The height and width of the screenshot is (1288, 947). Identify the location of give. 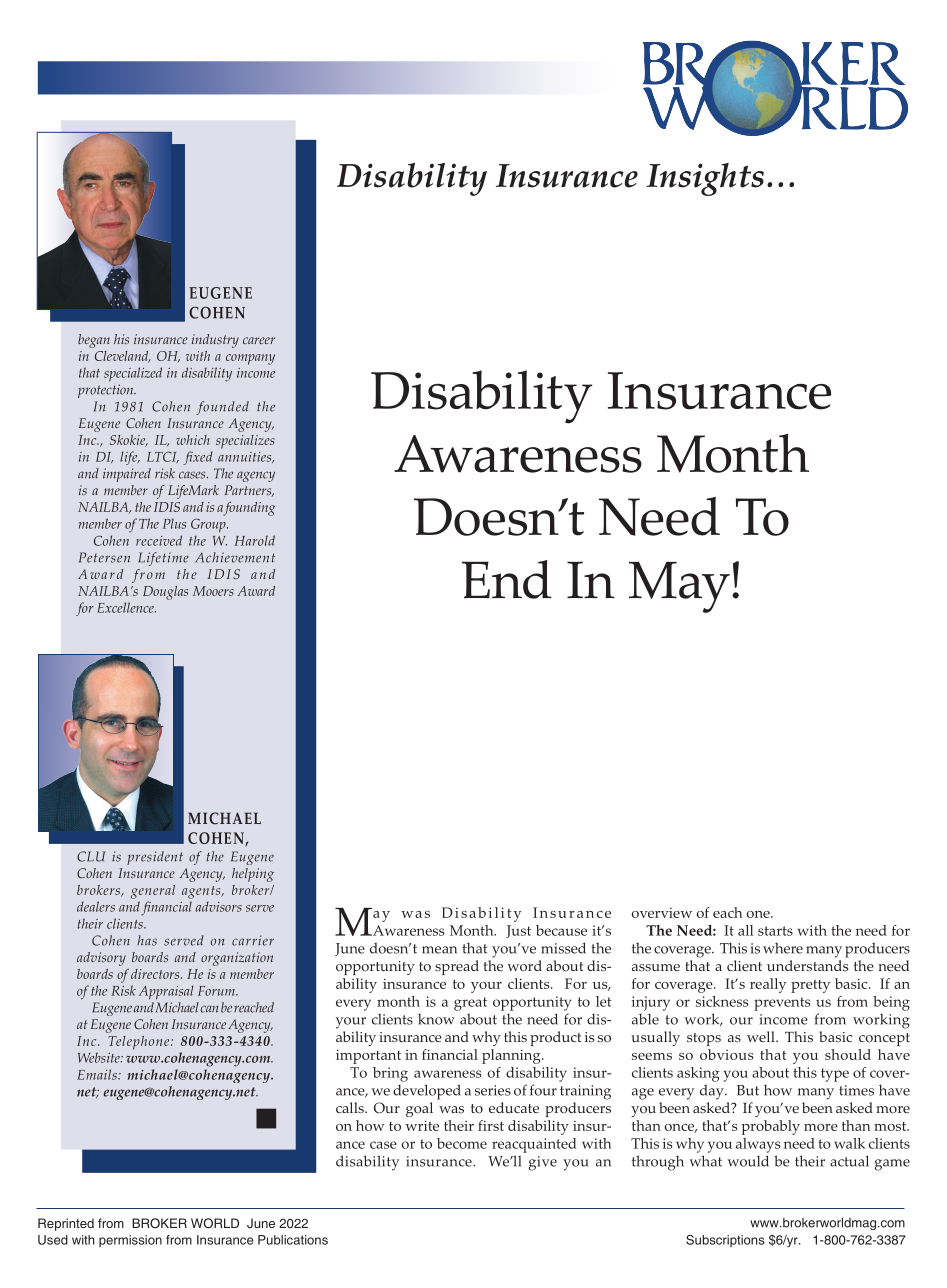
(543, 1163).
